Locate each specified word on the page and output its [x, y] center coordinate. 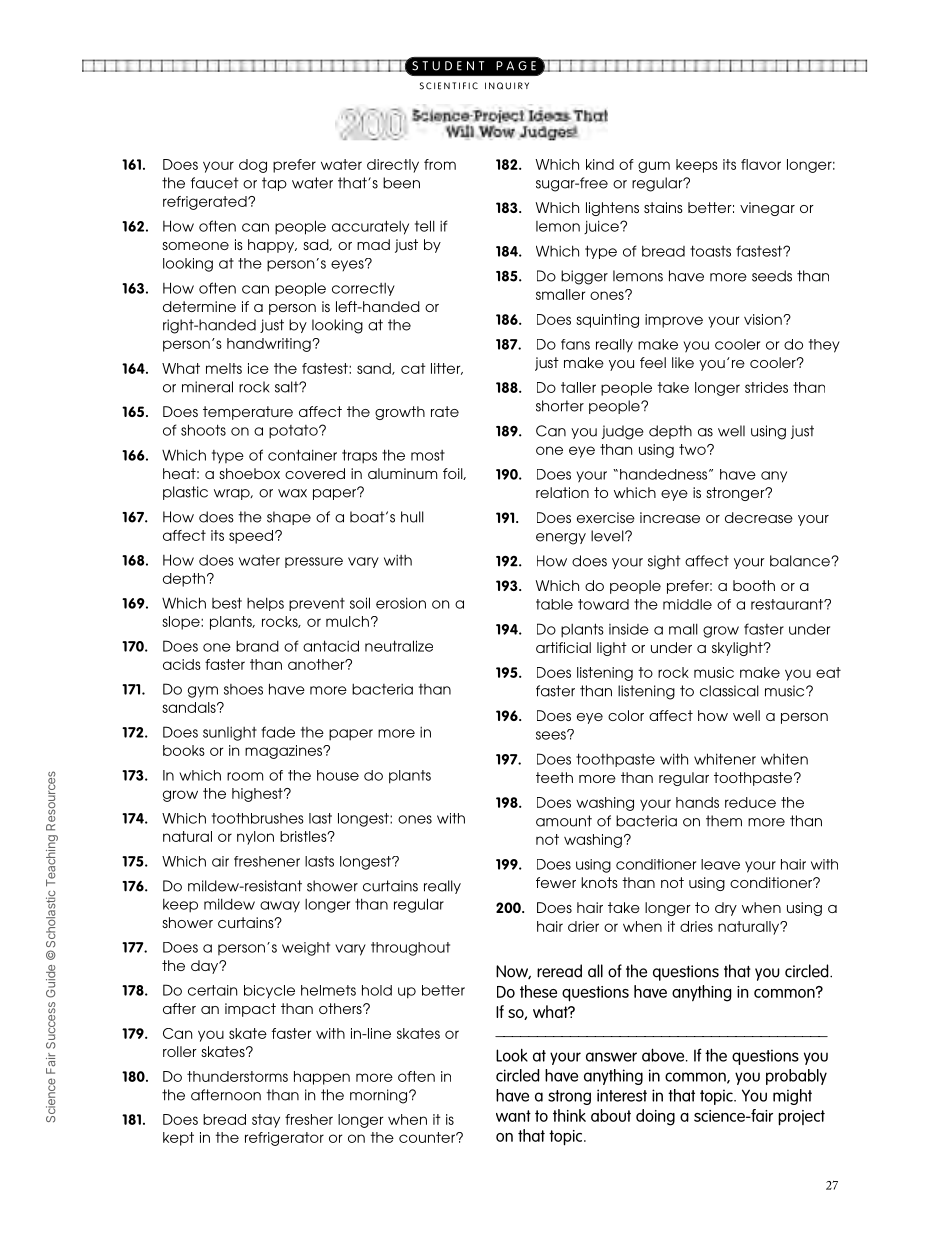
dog [253, 166]
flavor [761, 164]
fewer [556, 882]
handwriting [270, 345]
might [792, 1097]
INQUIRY [507, 86]
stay [266, 1121]
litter [447, 369]
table [554, 604]
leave [720, 864]
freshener [267, 861]
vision [764, 319]
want [513, 1116]
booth [754, 585]
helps [265, 604]
